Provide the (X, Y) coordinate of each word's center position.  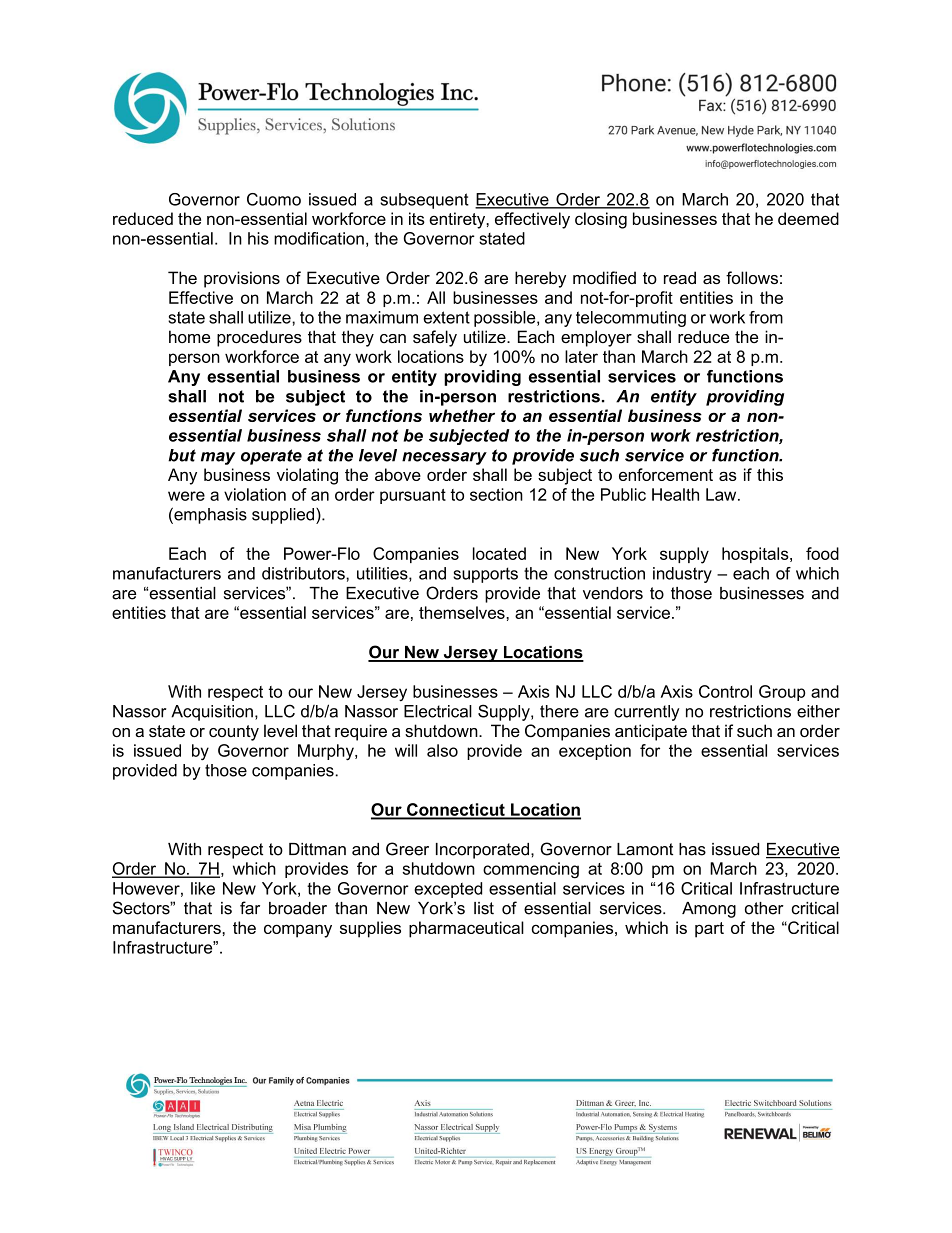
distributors (304, 573)
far (250, 908)
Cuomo (274, 199)
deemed (808, 218)
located (499, 553)
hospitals (756, 555)
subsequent (424, 201)
